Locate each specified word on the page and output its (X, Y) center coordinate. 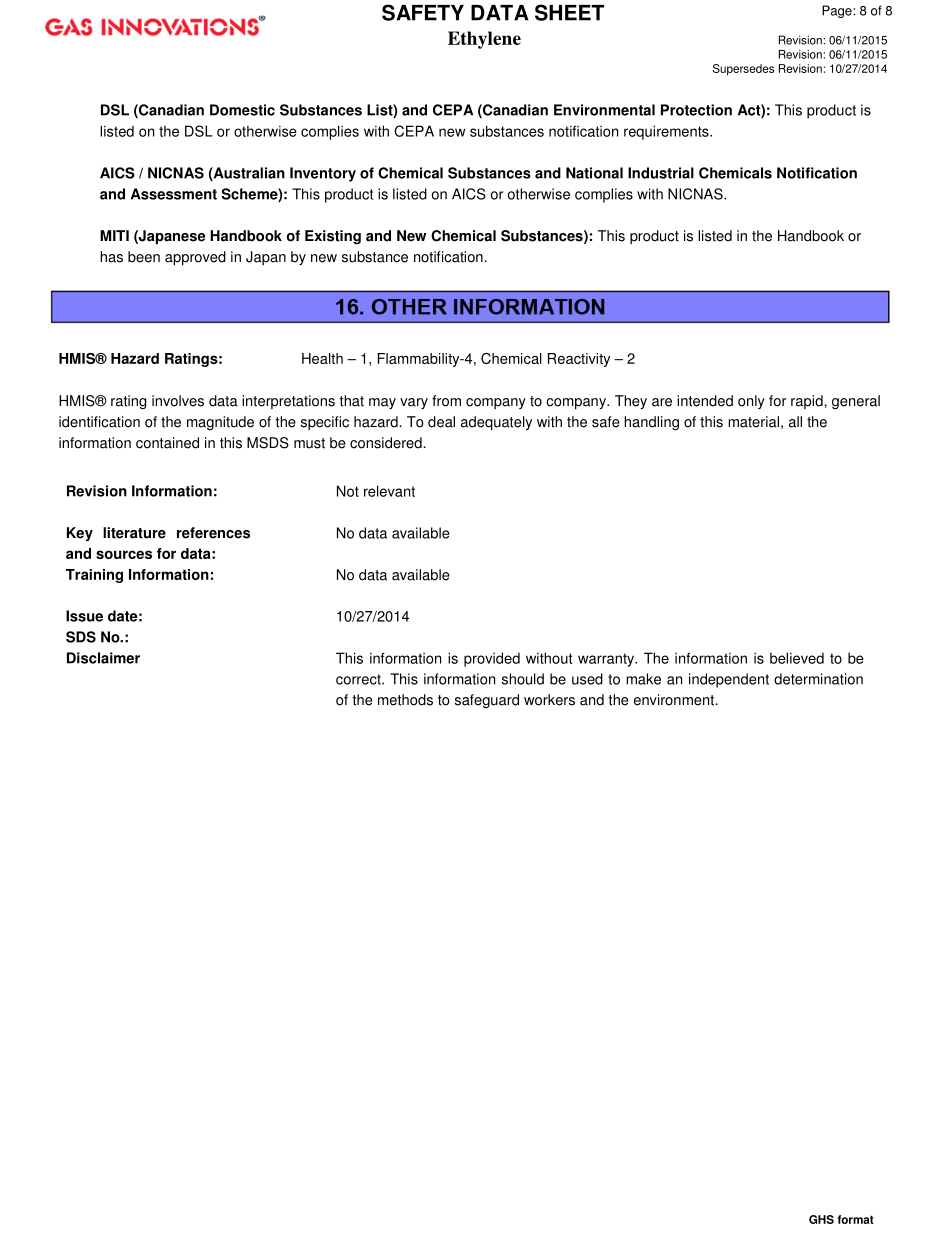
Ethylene (484, 40)
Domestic (242, 110)
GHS (821, 1219)
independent (729, 680)
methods (405, 700)
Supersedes (743, 70)
